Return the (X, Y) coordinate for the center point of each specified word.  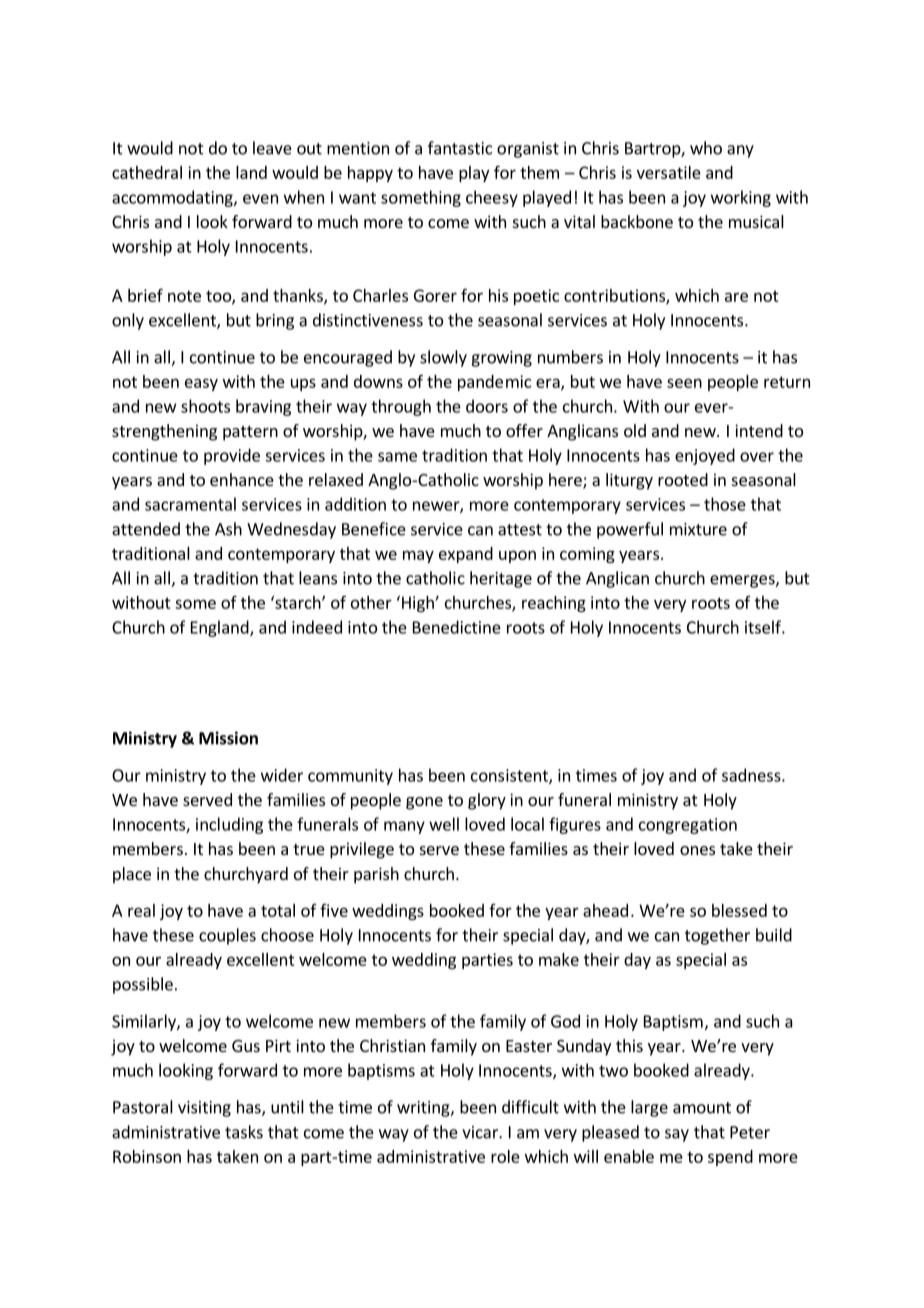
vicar (481, 1132)
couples (227, 936)
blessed (739, 910)
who (706, 148)
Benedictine (457, 627)
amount (702, 1108)
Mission (228, 738)
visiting (204, 1109)
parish (376, 875)
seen (684, 383)
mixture (698, 529)
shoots (205, 406)
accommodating (173, 198)
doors (487, 406)
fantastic (460, 148)
